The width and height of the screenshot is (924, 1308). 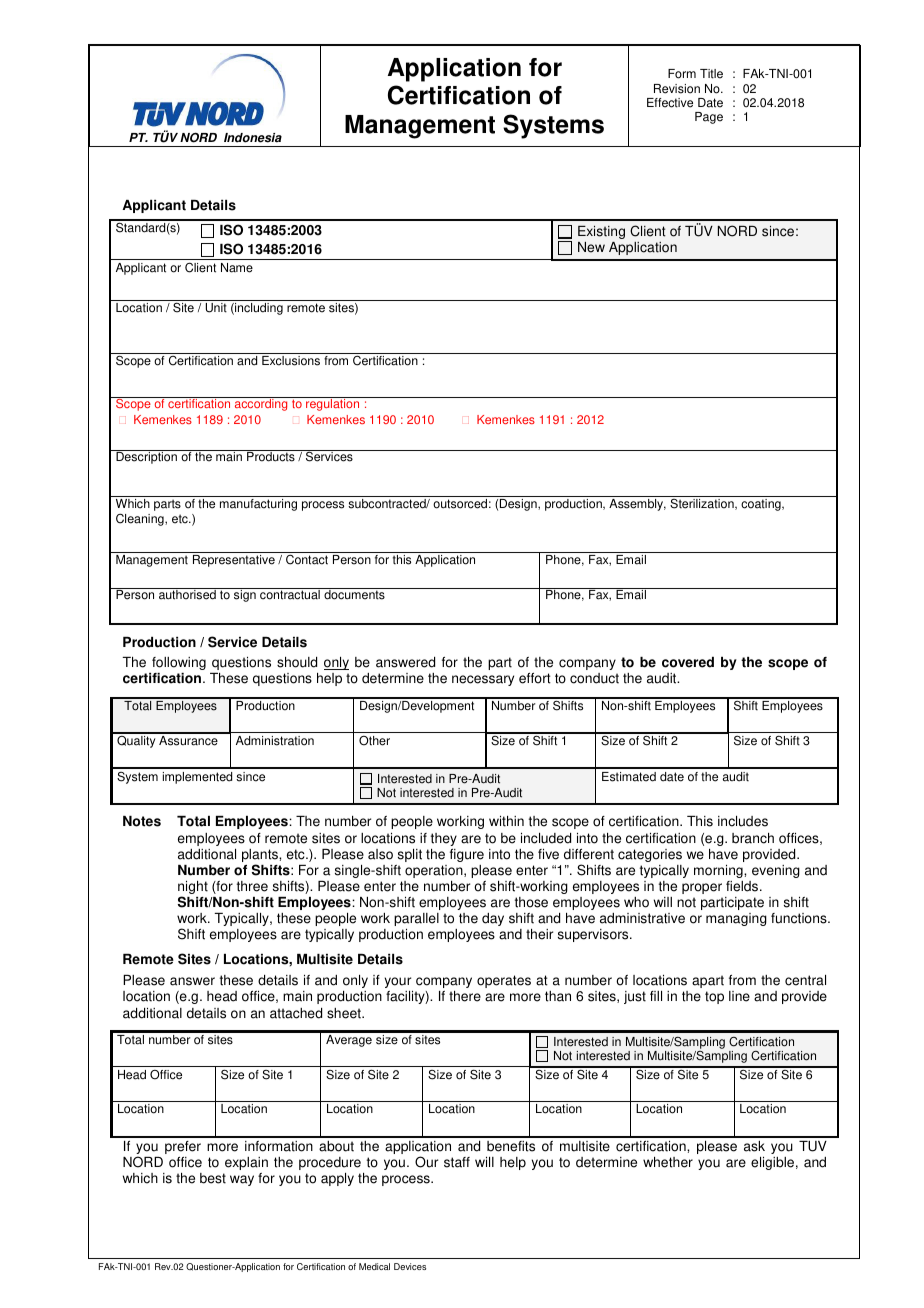 I want to click on covered, so click(x=688, y=662).
